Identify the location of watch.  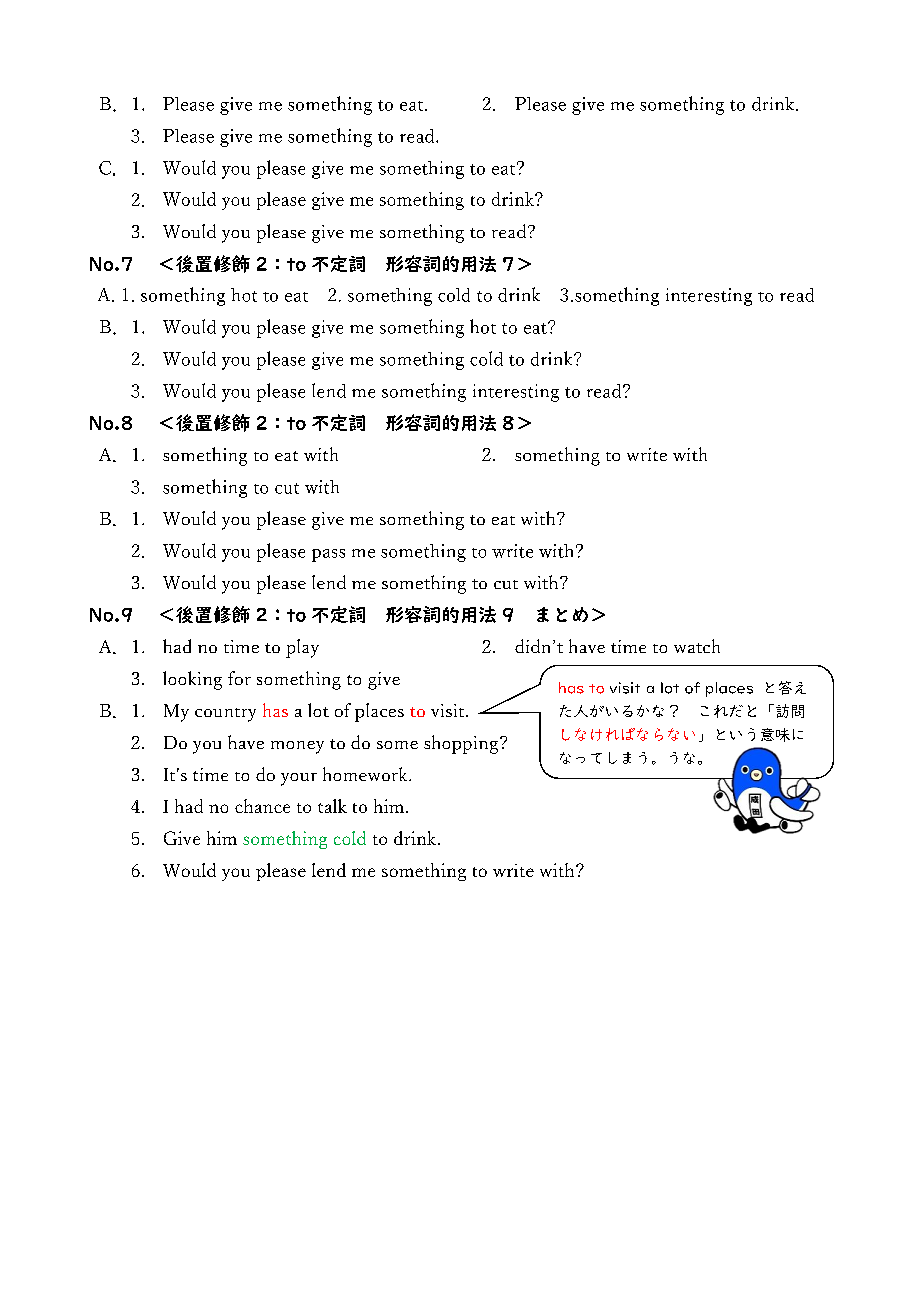
(697, 646).
